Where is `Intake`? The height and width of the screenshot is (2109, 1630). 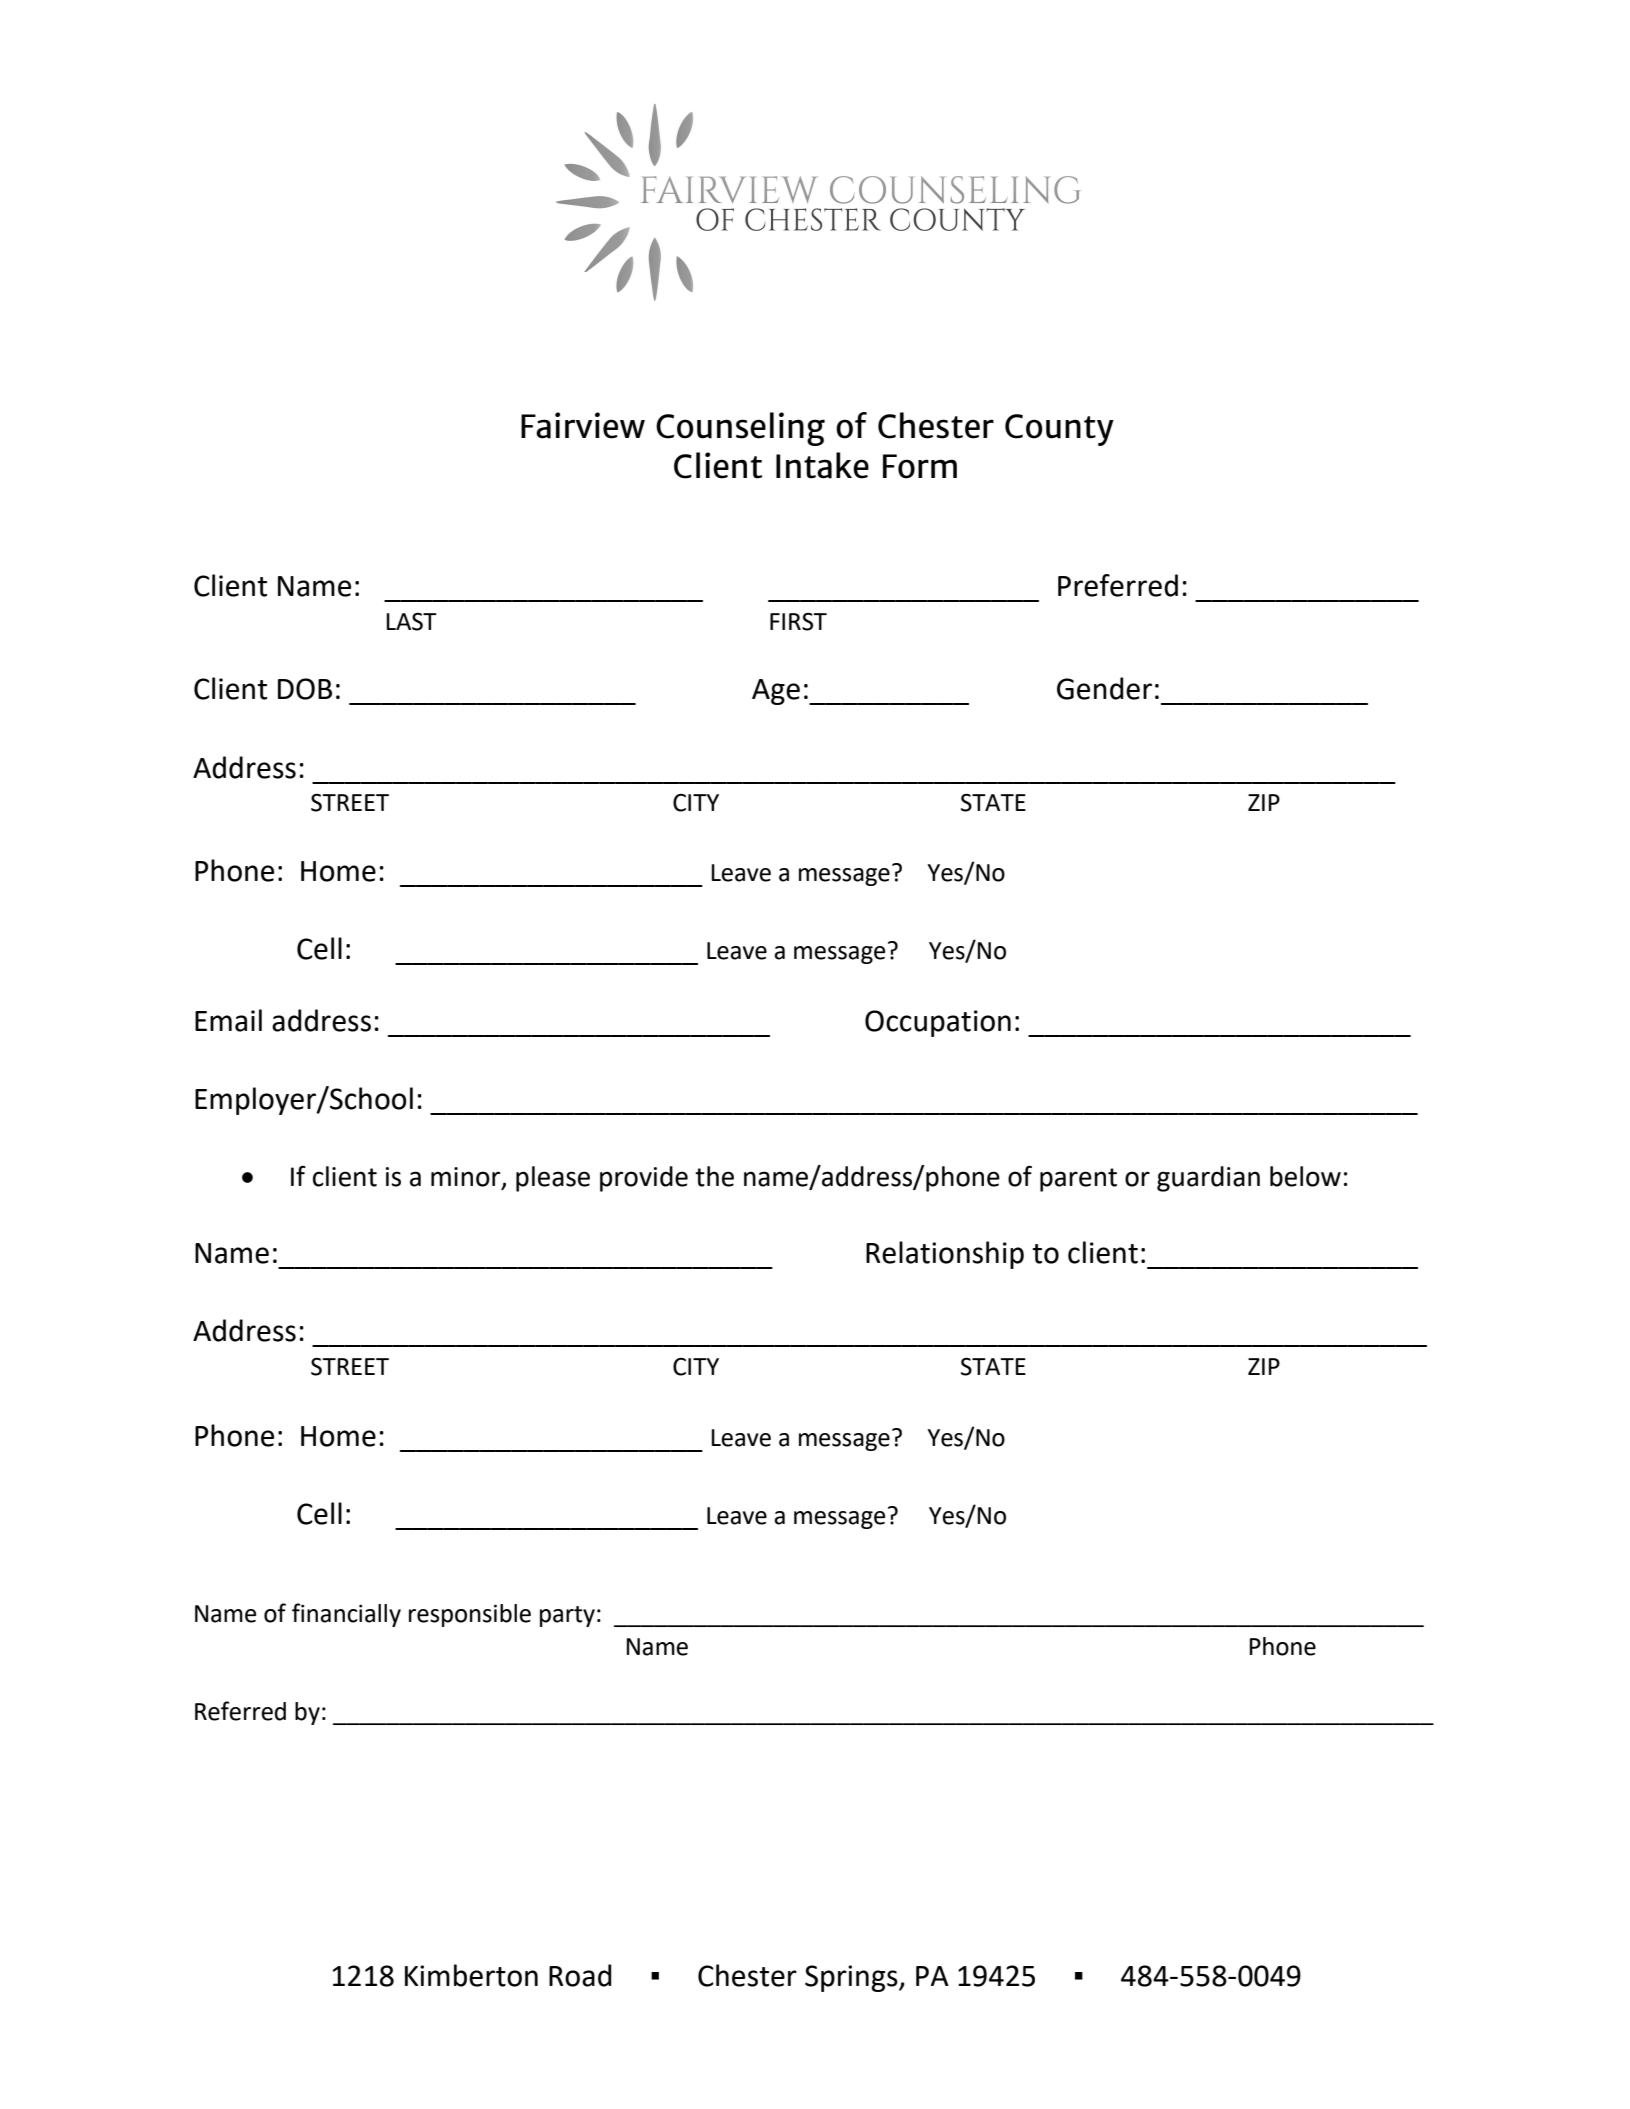 Intake is located at coordinates (822, 465).
